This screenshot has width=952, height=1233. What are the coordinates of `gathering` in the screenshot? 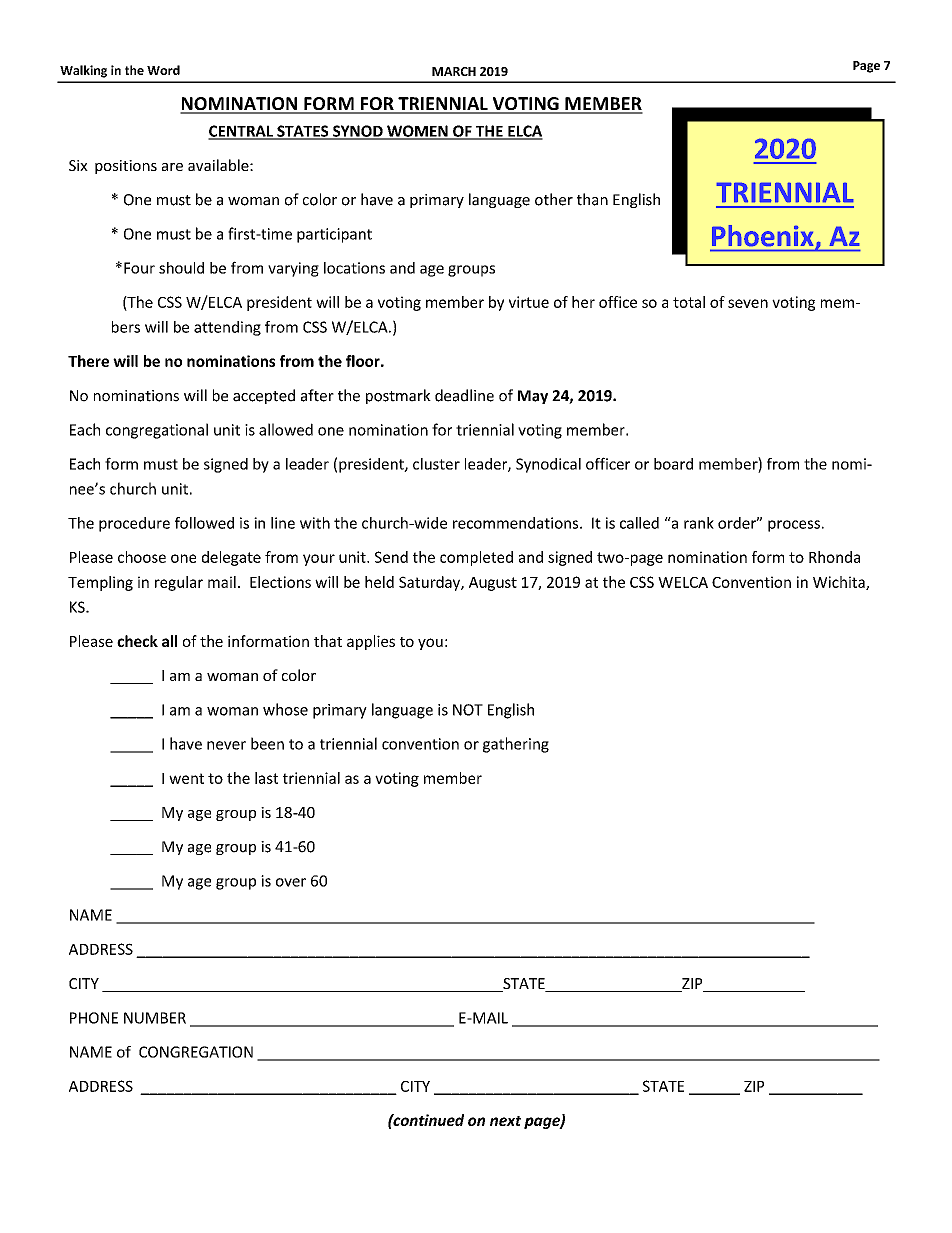 It's located at (516, 745).
